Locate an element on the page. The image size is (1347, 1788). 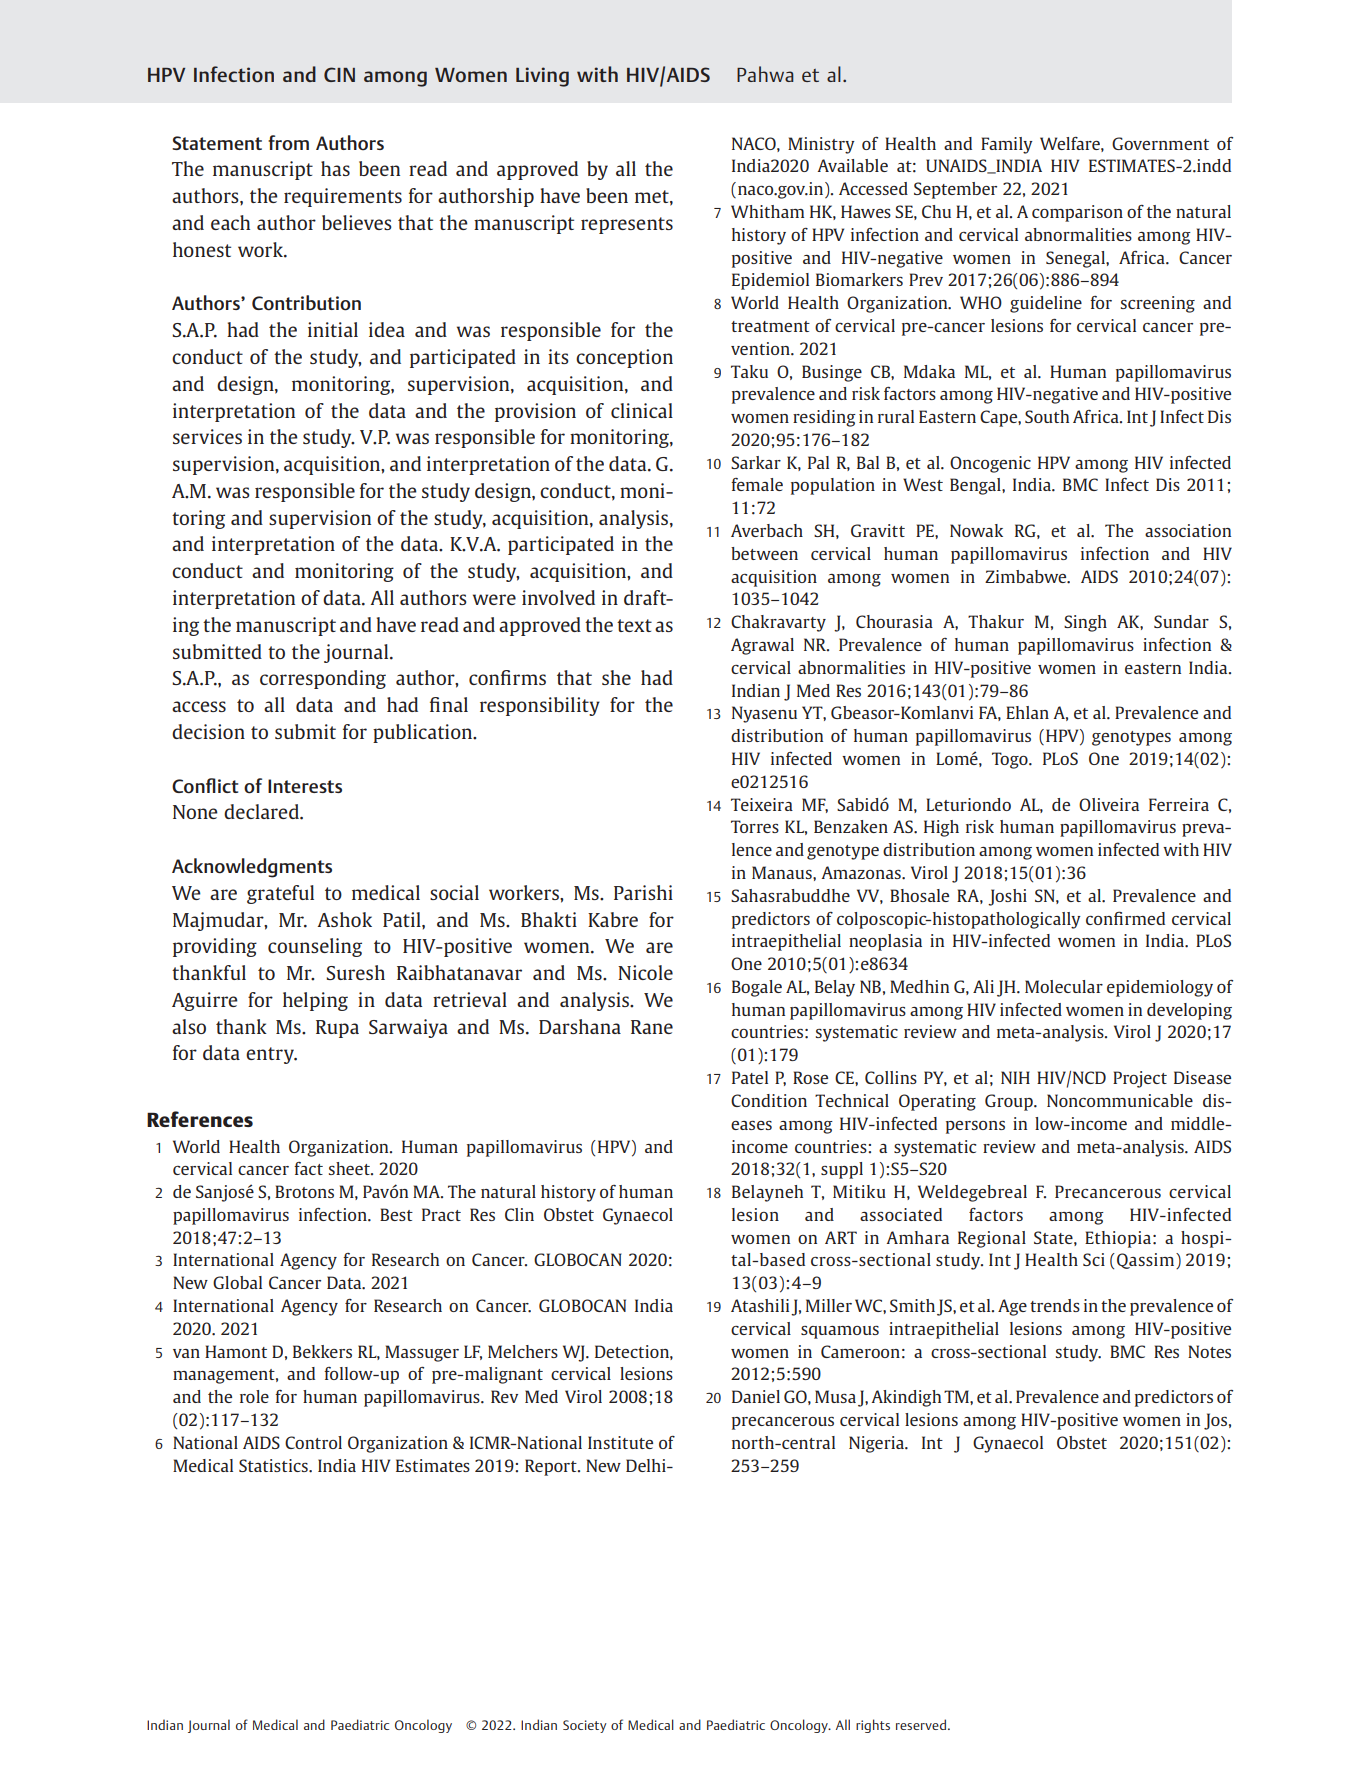
Society is located at coordinates (585, 1726).
